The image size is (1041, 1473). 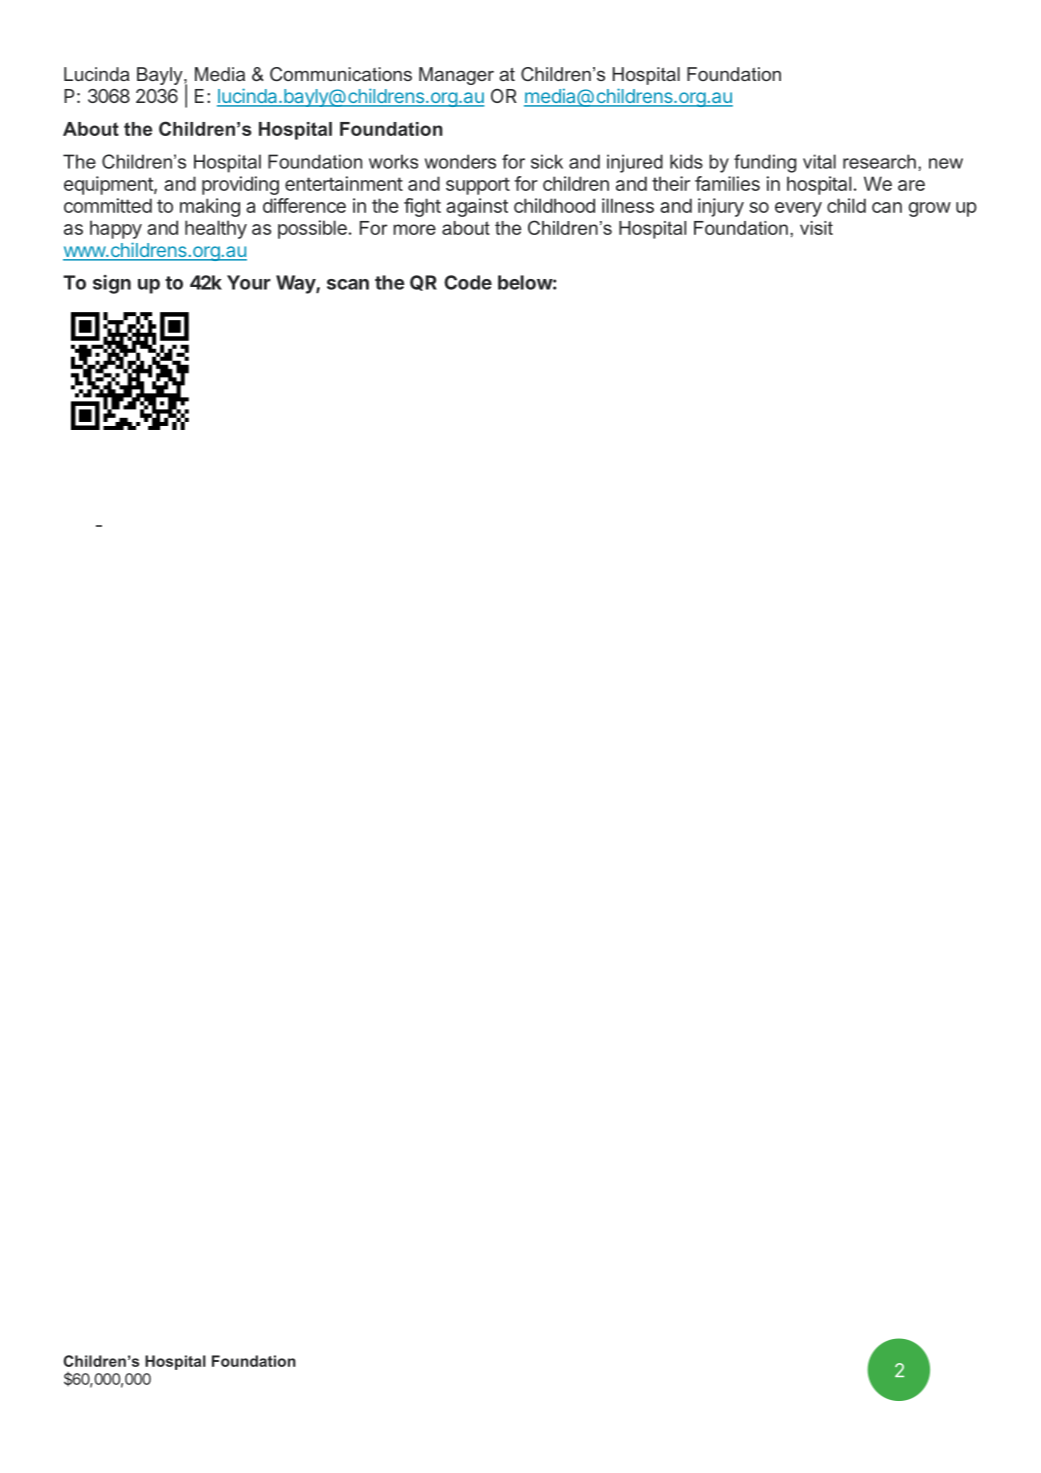 What do you see at coordinates (341, 74) in the image?
I see `Communications` at bounding box center [341, 74].
